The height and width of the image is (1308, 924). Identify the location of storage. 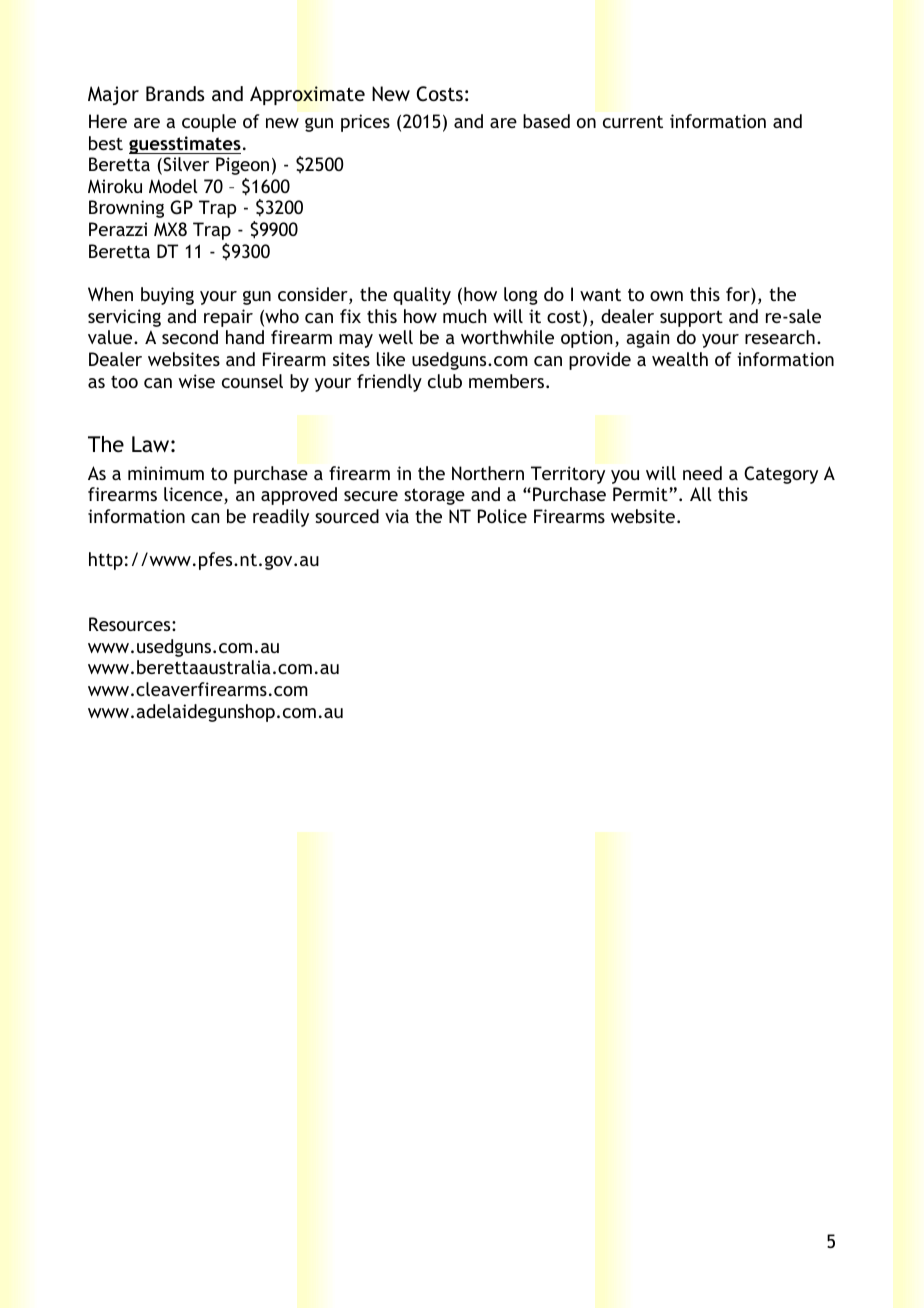
(434, 496).
